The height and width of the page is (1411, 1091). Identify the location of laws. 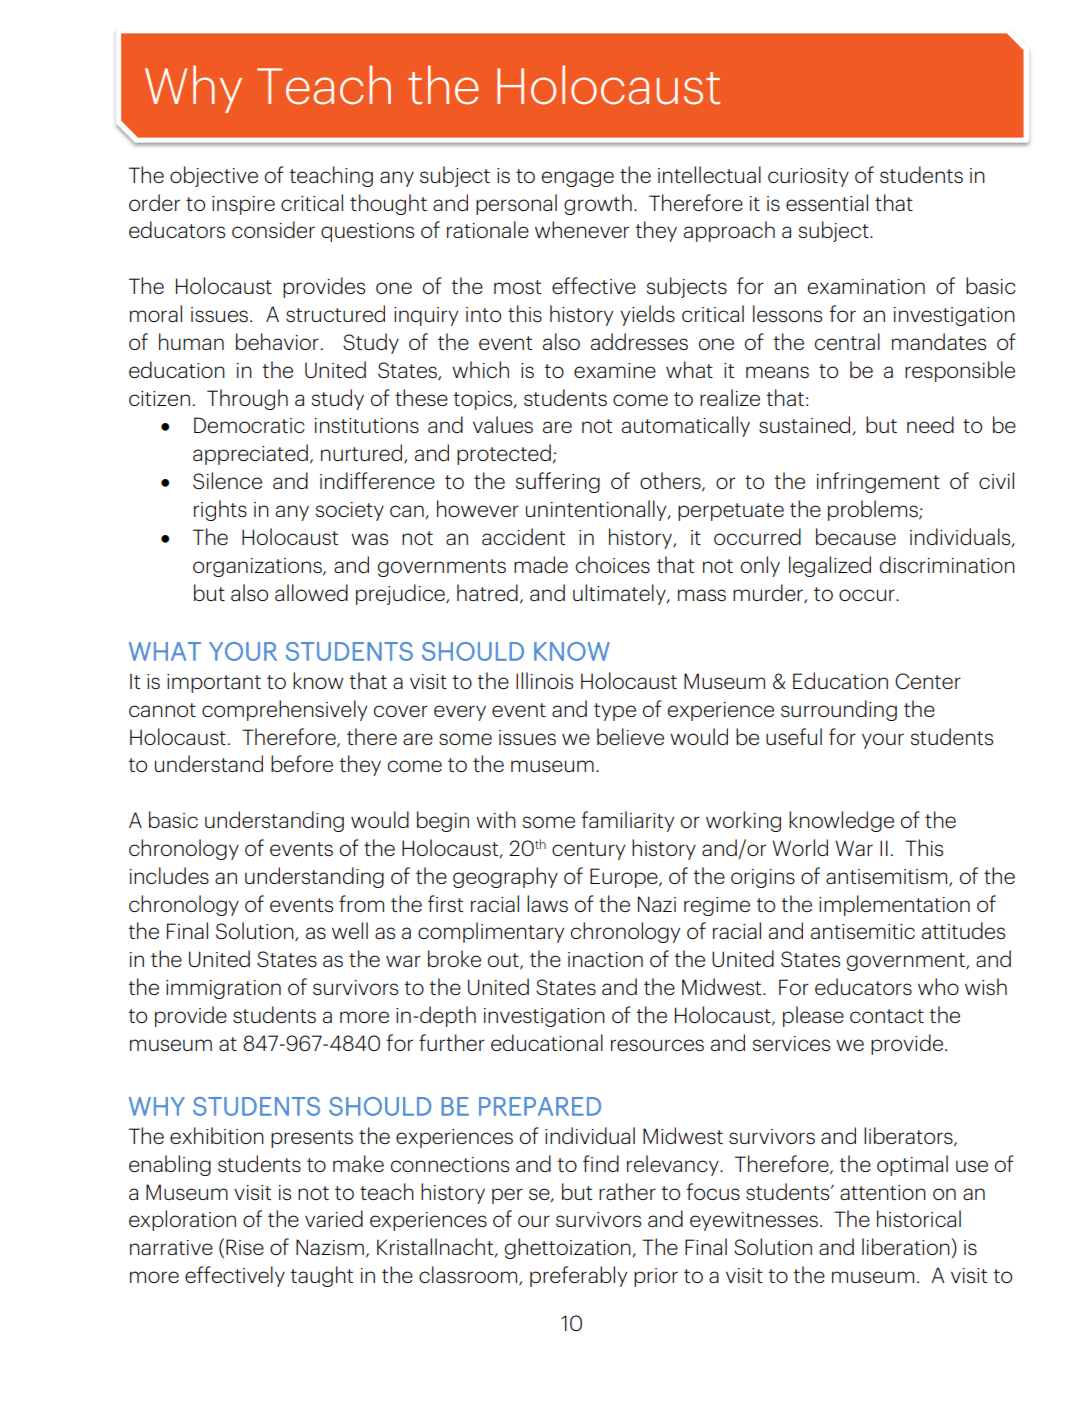
(547, 903).
